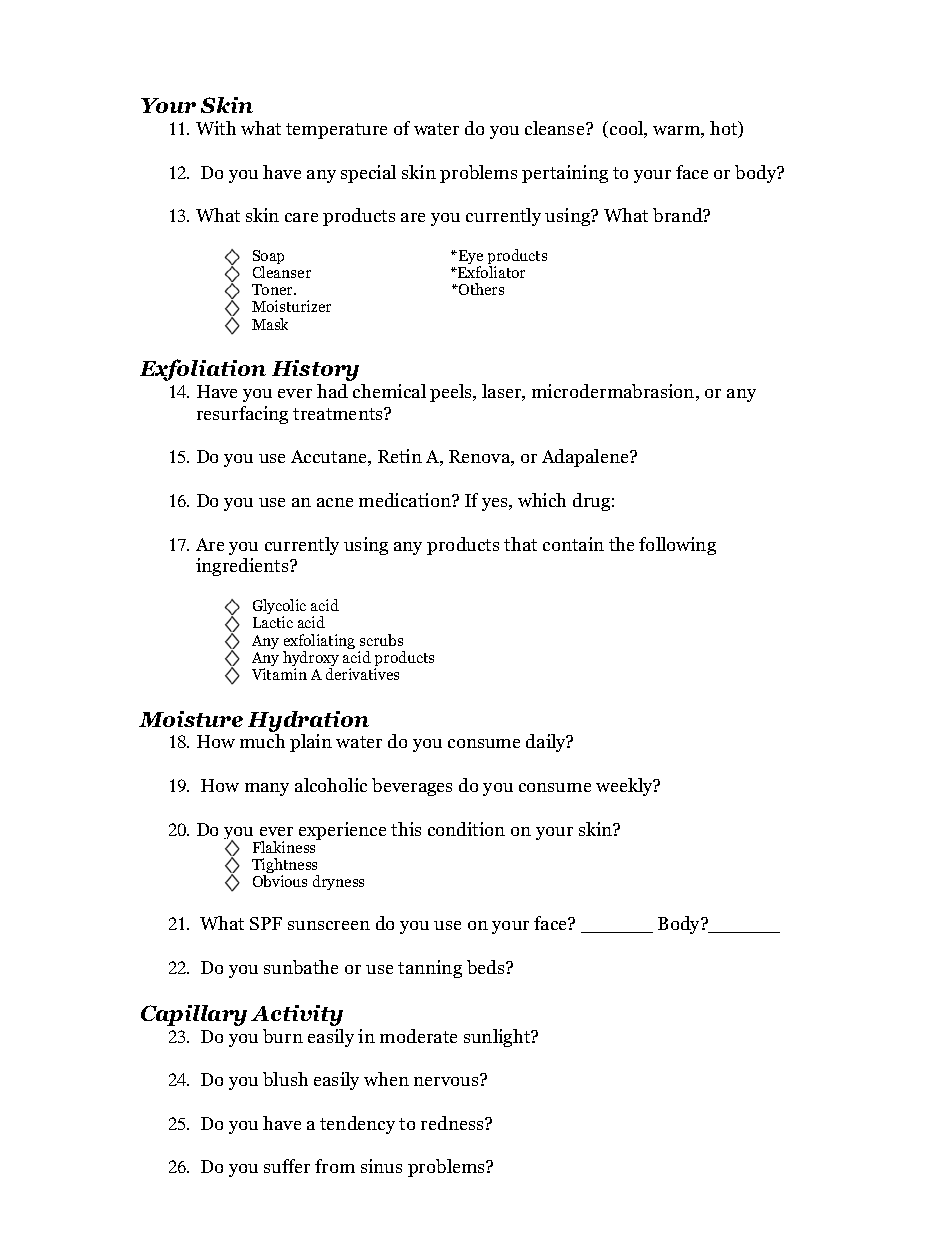  Describe the element at coordinates (368, 174) in the screenshot. I see `special` at that location.
